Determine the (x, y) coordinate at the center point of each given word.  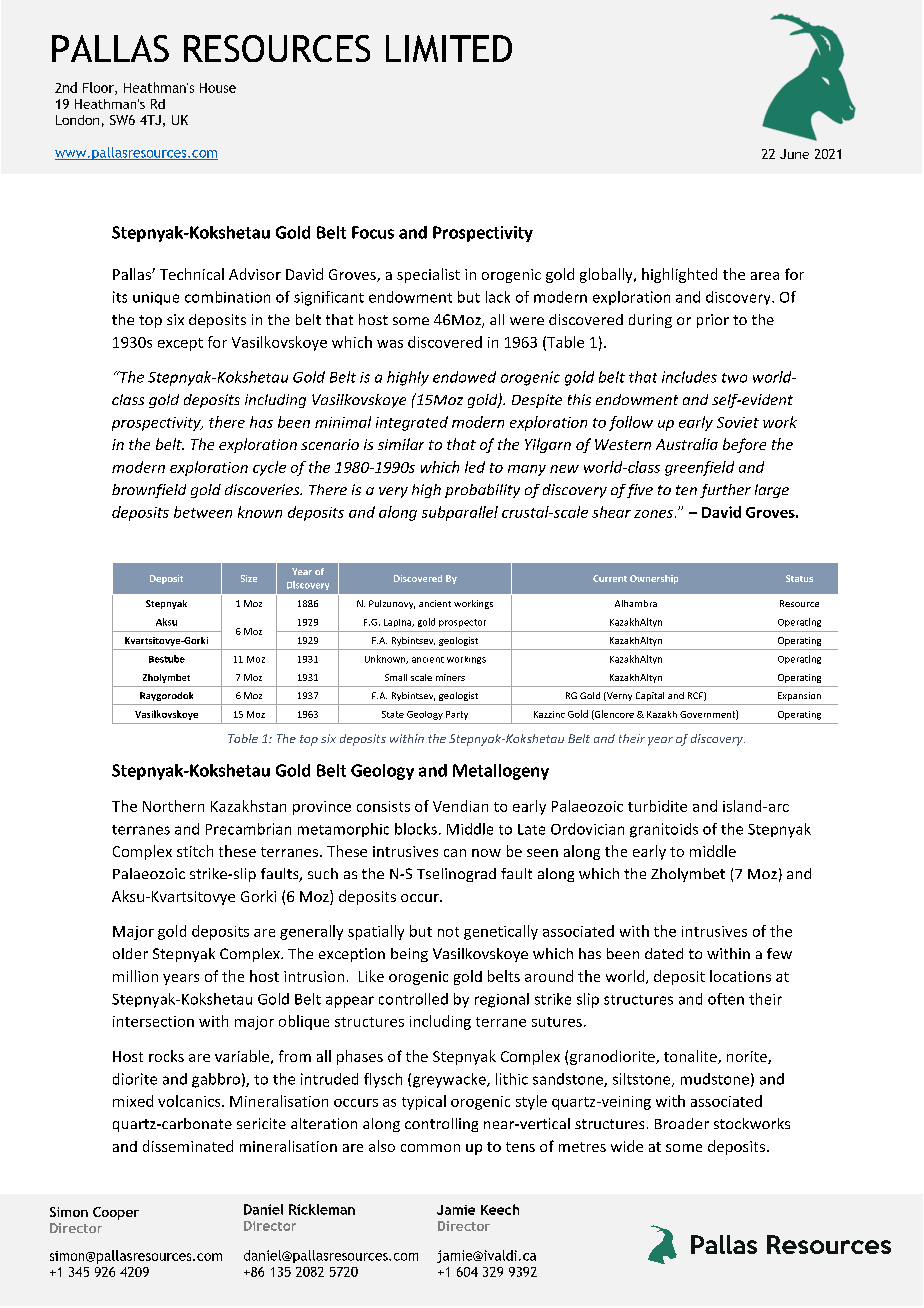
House (218, 88)
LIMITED (449, 48)
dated (664, 953)
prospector (462, 623)
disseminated (188, 1146)
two (734, 378)
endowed (464, 377)
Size (249, 578)
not (448, 932)
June (794, 154)
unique (156, 298)
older (130, 953)
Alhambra (636, 603)
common (430, 1148)
